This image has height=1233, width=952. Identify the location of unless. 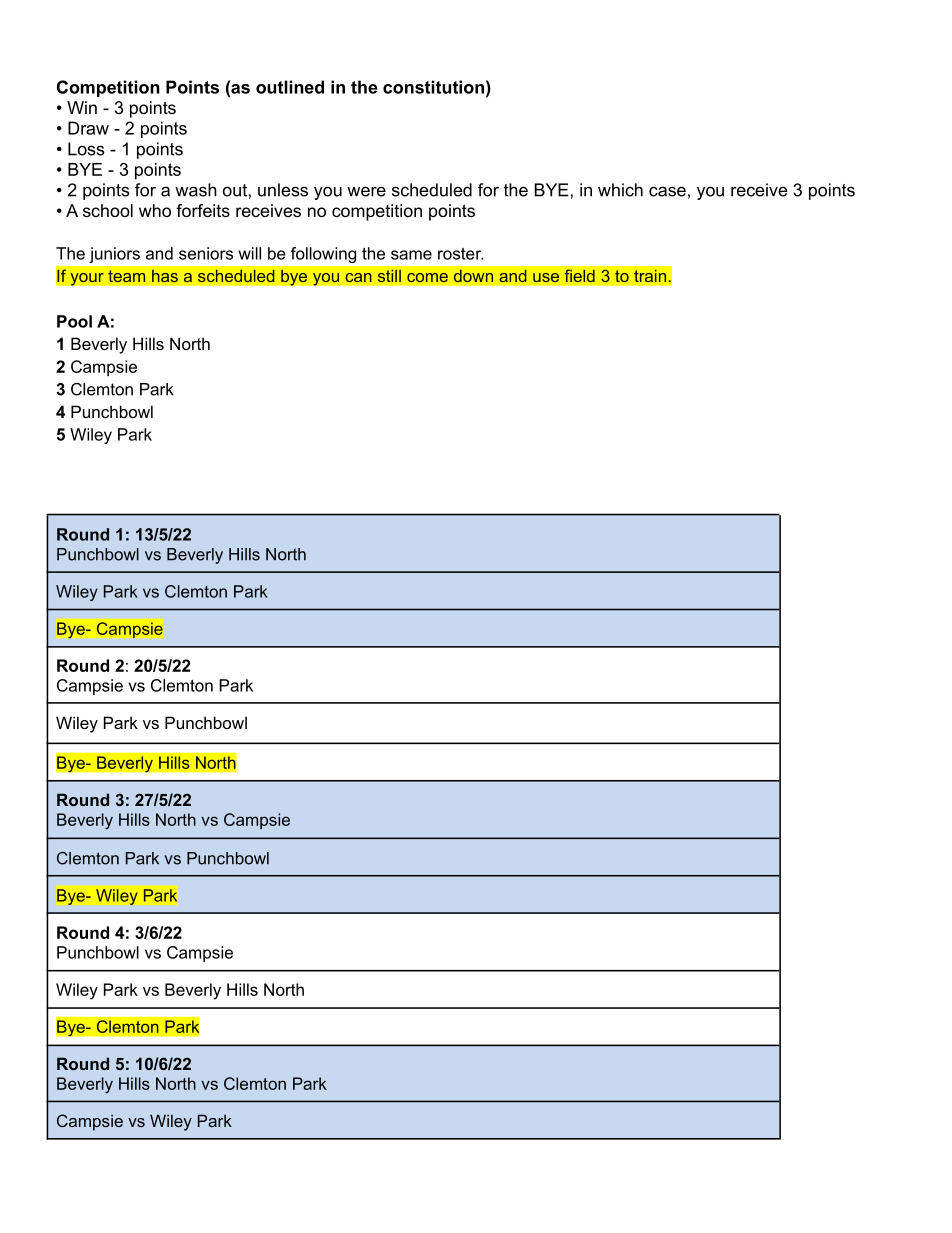
(283, 190).
